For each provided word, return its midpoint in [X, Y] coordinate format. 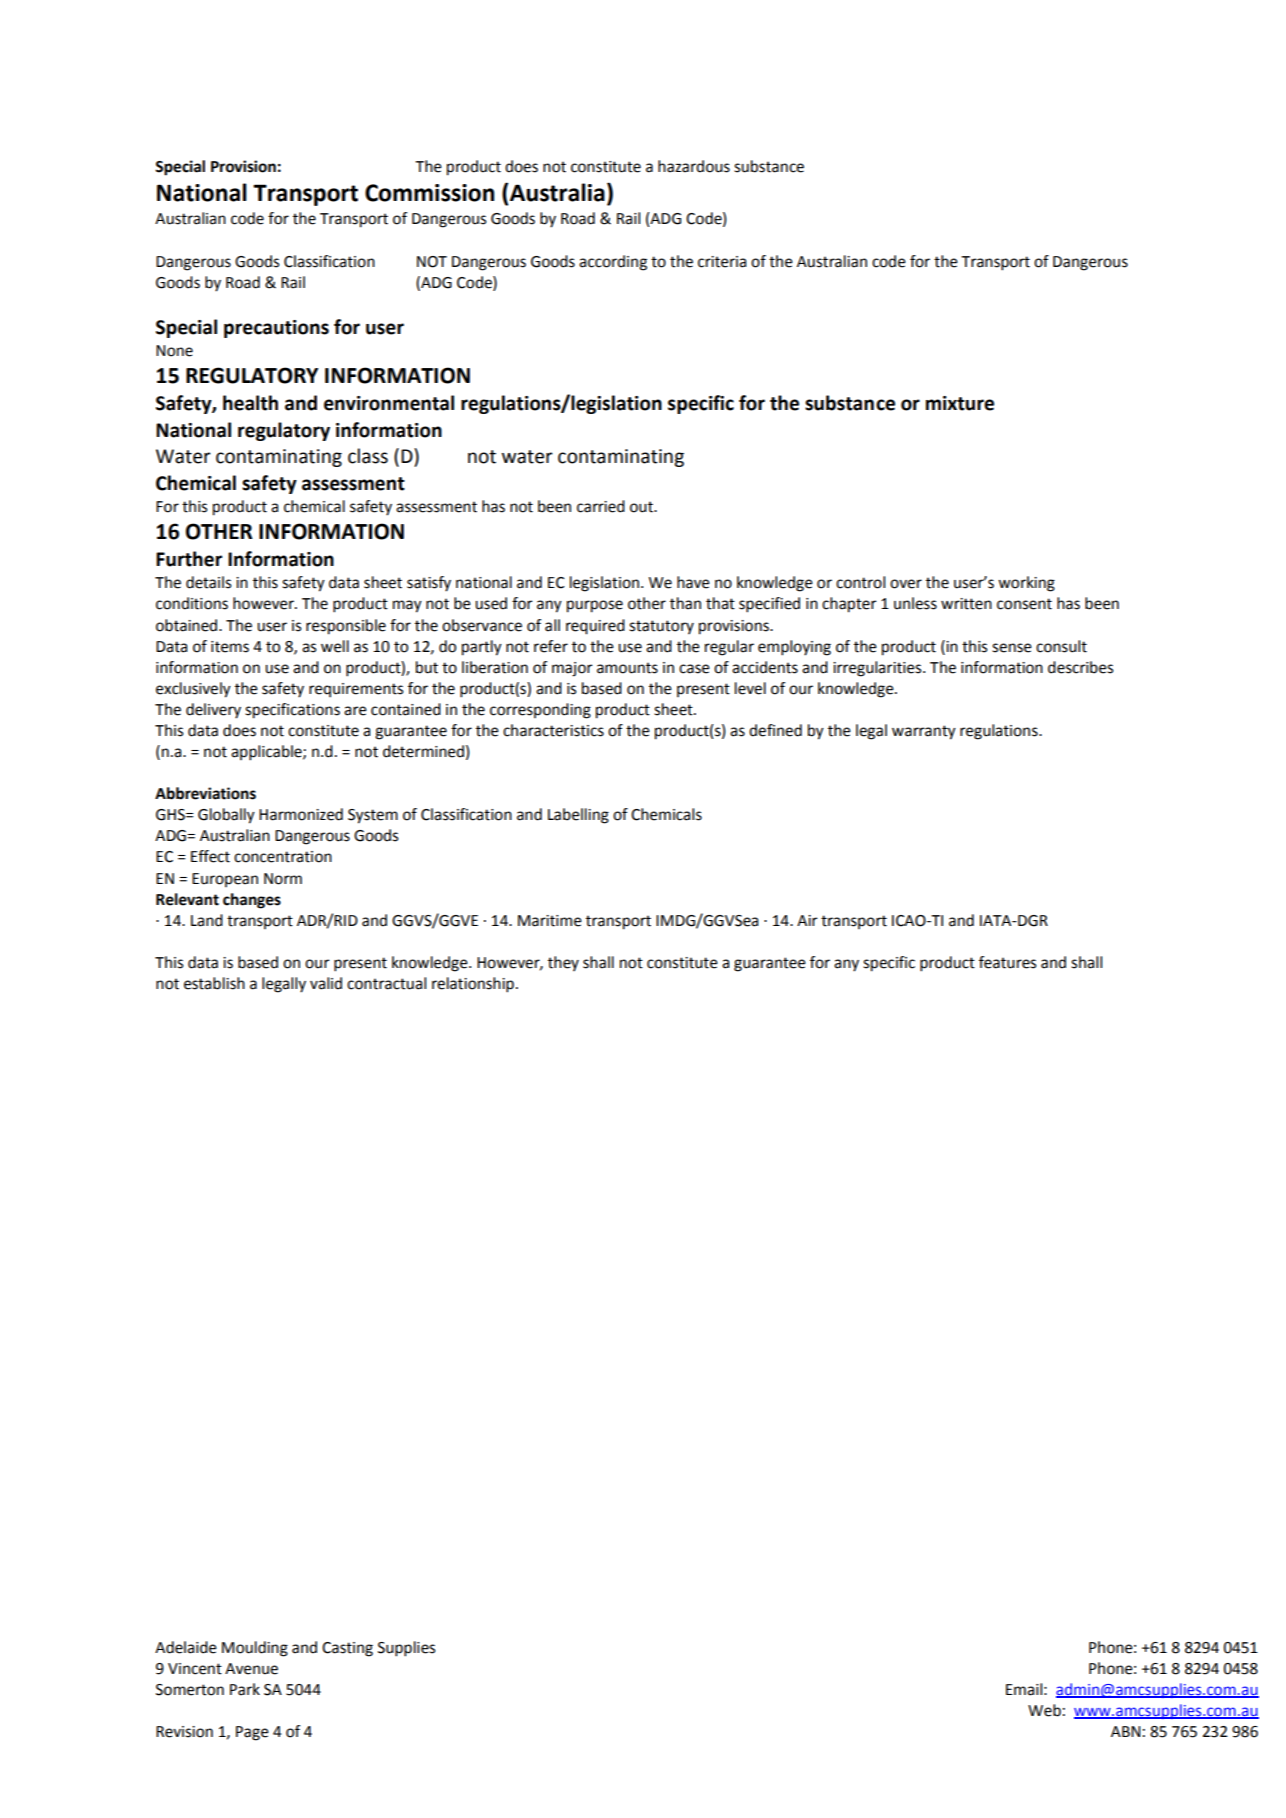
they [563, 963]
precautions [276, 329]
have [693, 582]
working [1026, 584]
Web [1044, 1710]
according [613, 263]
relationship [473, 985]
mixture [960, 403]
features [1007, 962]
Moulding [255, 1649]
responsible [346, 627]
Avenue [251, 1669]
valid [326, 983]
